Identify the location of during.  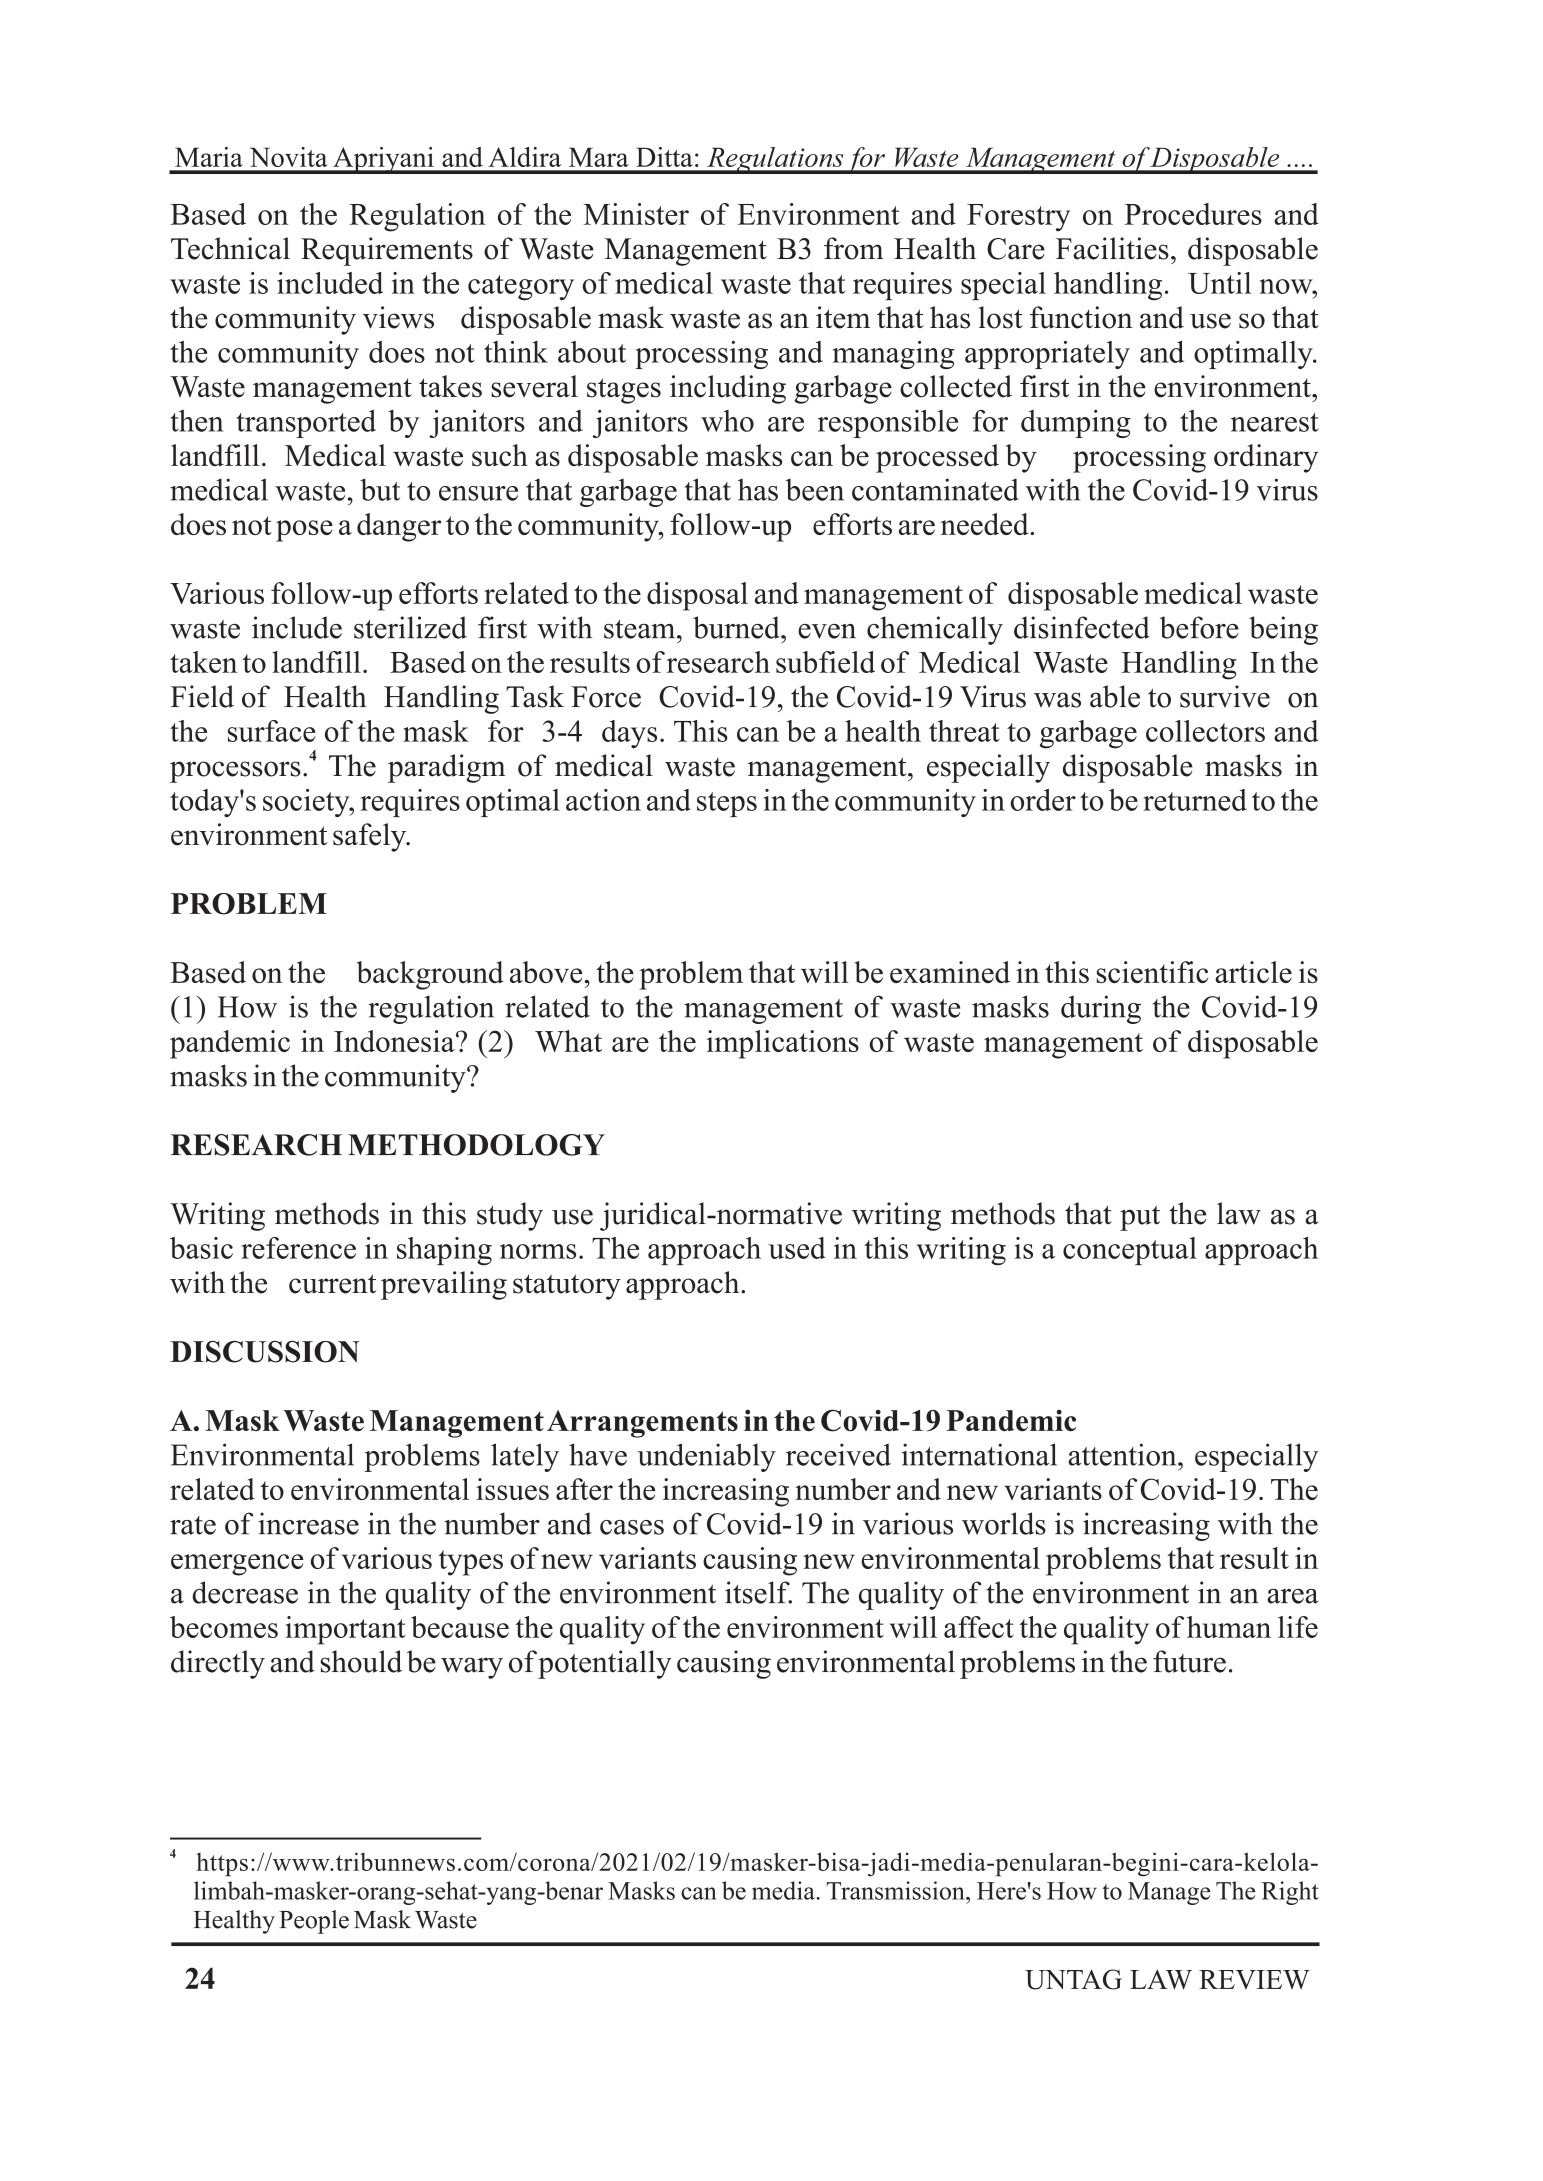
(1101, 1009).
